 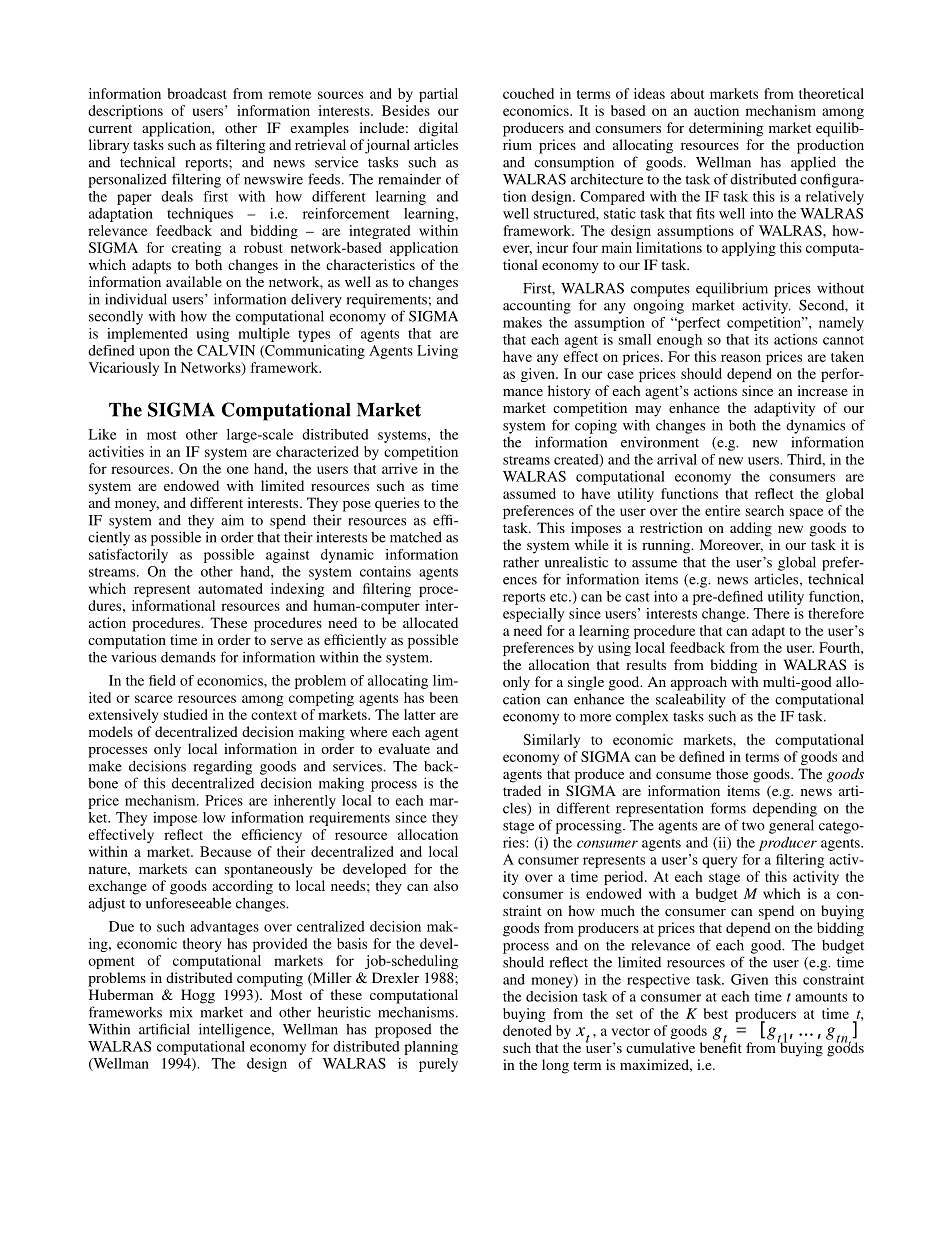 What do you see at coordinates (521, 562) in the page?
I see `rather` at bounding box center [521, 562].
